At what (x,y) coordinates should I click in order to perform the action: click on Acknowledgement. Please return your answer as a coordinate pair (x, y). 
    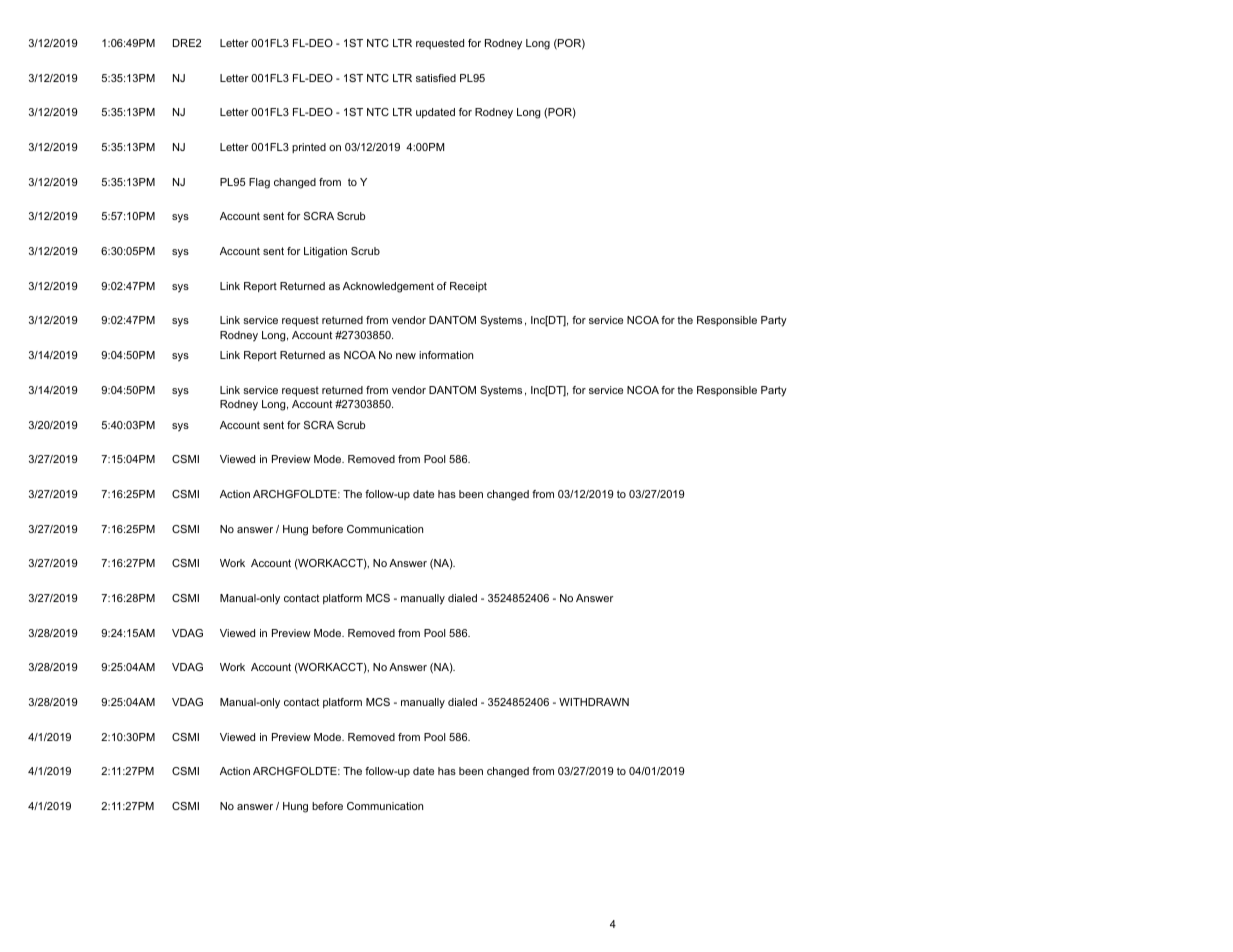
    Looking at the image, I should click on (388, 287).
